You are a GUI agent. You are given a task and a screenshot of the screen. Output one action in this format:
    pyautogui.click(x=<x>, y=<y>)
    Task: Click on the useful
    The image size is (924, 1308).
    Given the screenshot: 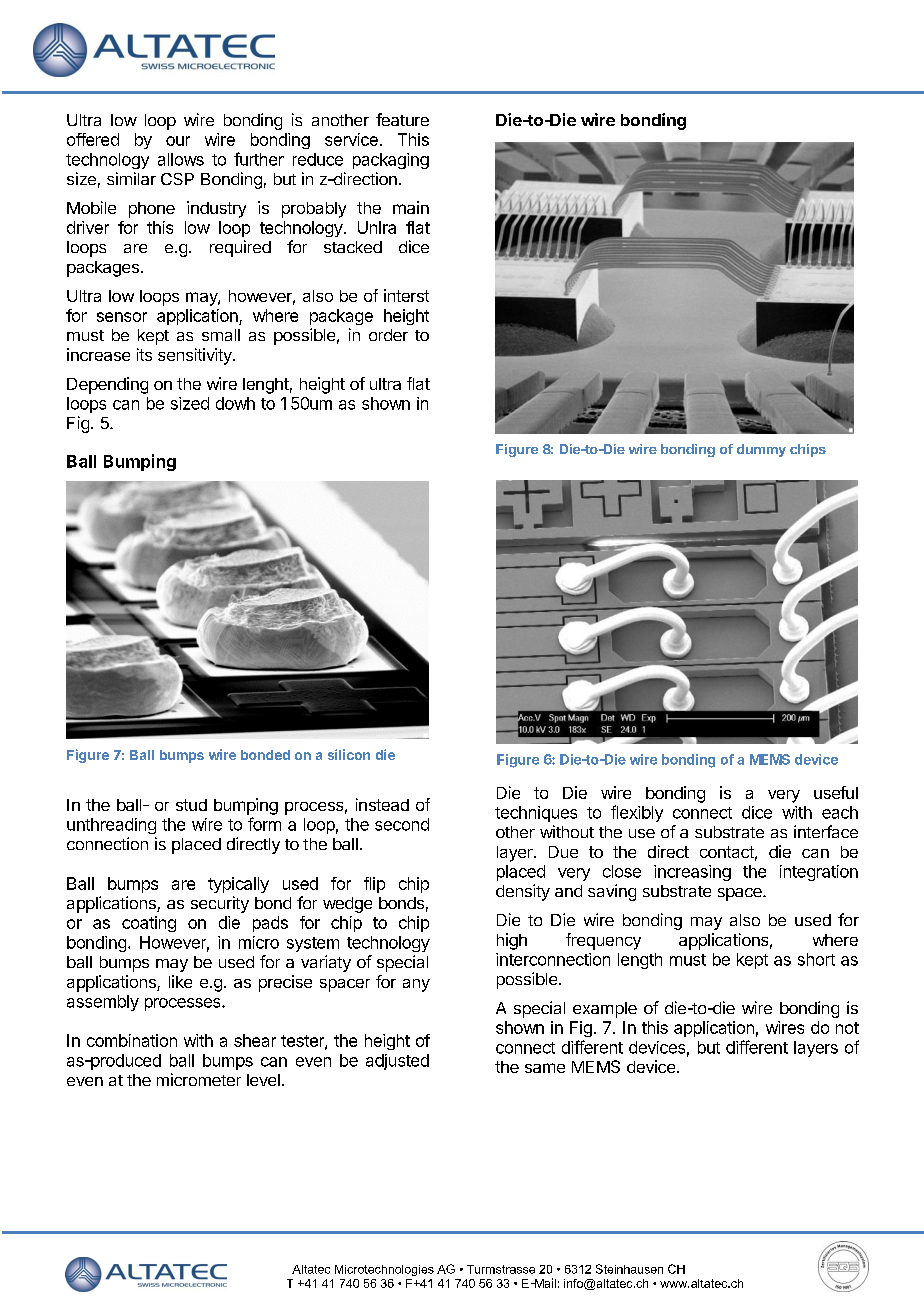 What is the action you would take?
    pyautogui.click(x=836, y=792)
